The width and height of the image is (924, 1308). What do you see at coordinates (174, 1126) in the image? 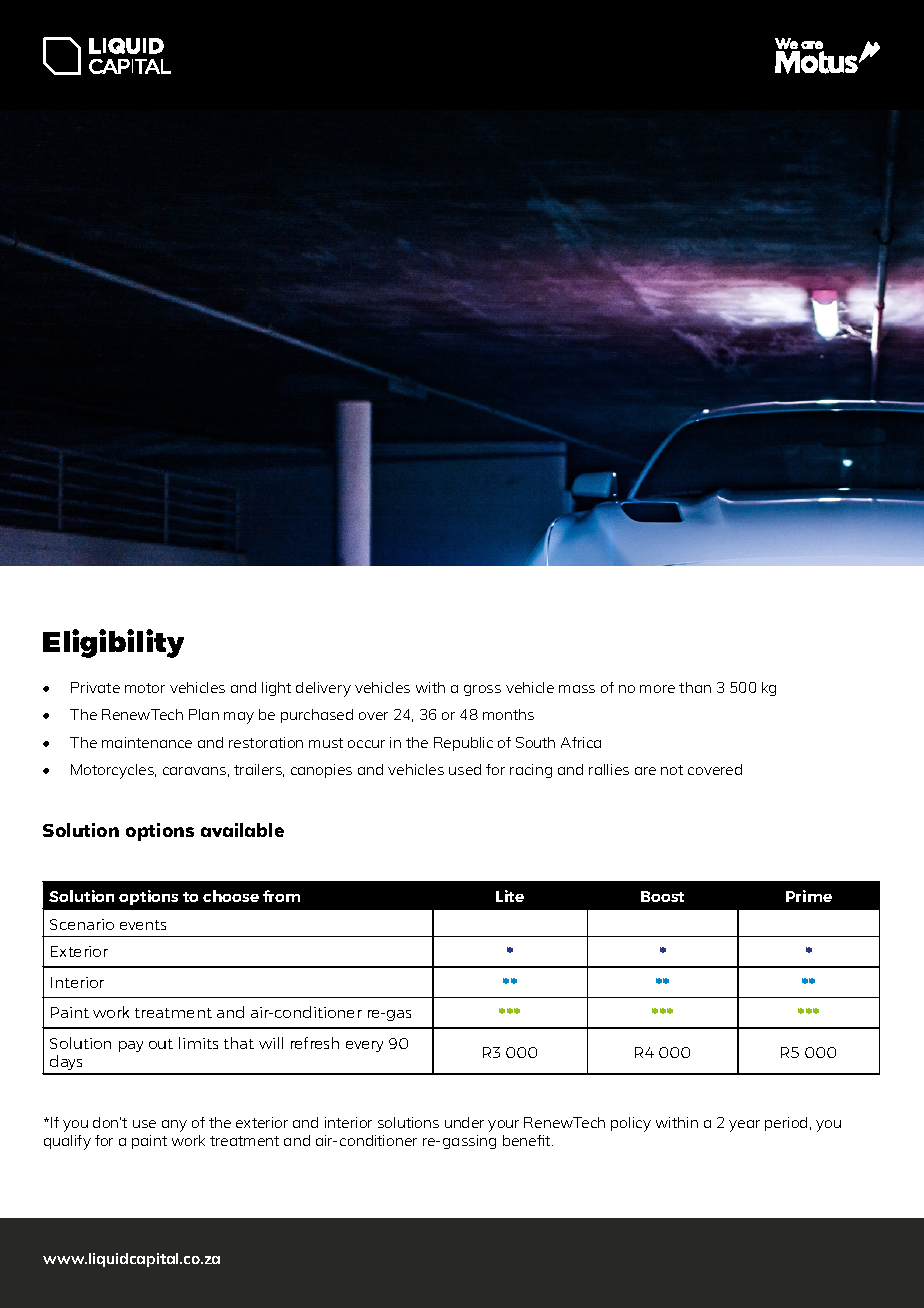
I see `any` at bounding box center [174, 1126].
